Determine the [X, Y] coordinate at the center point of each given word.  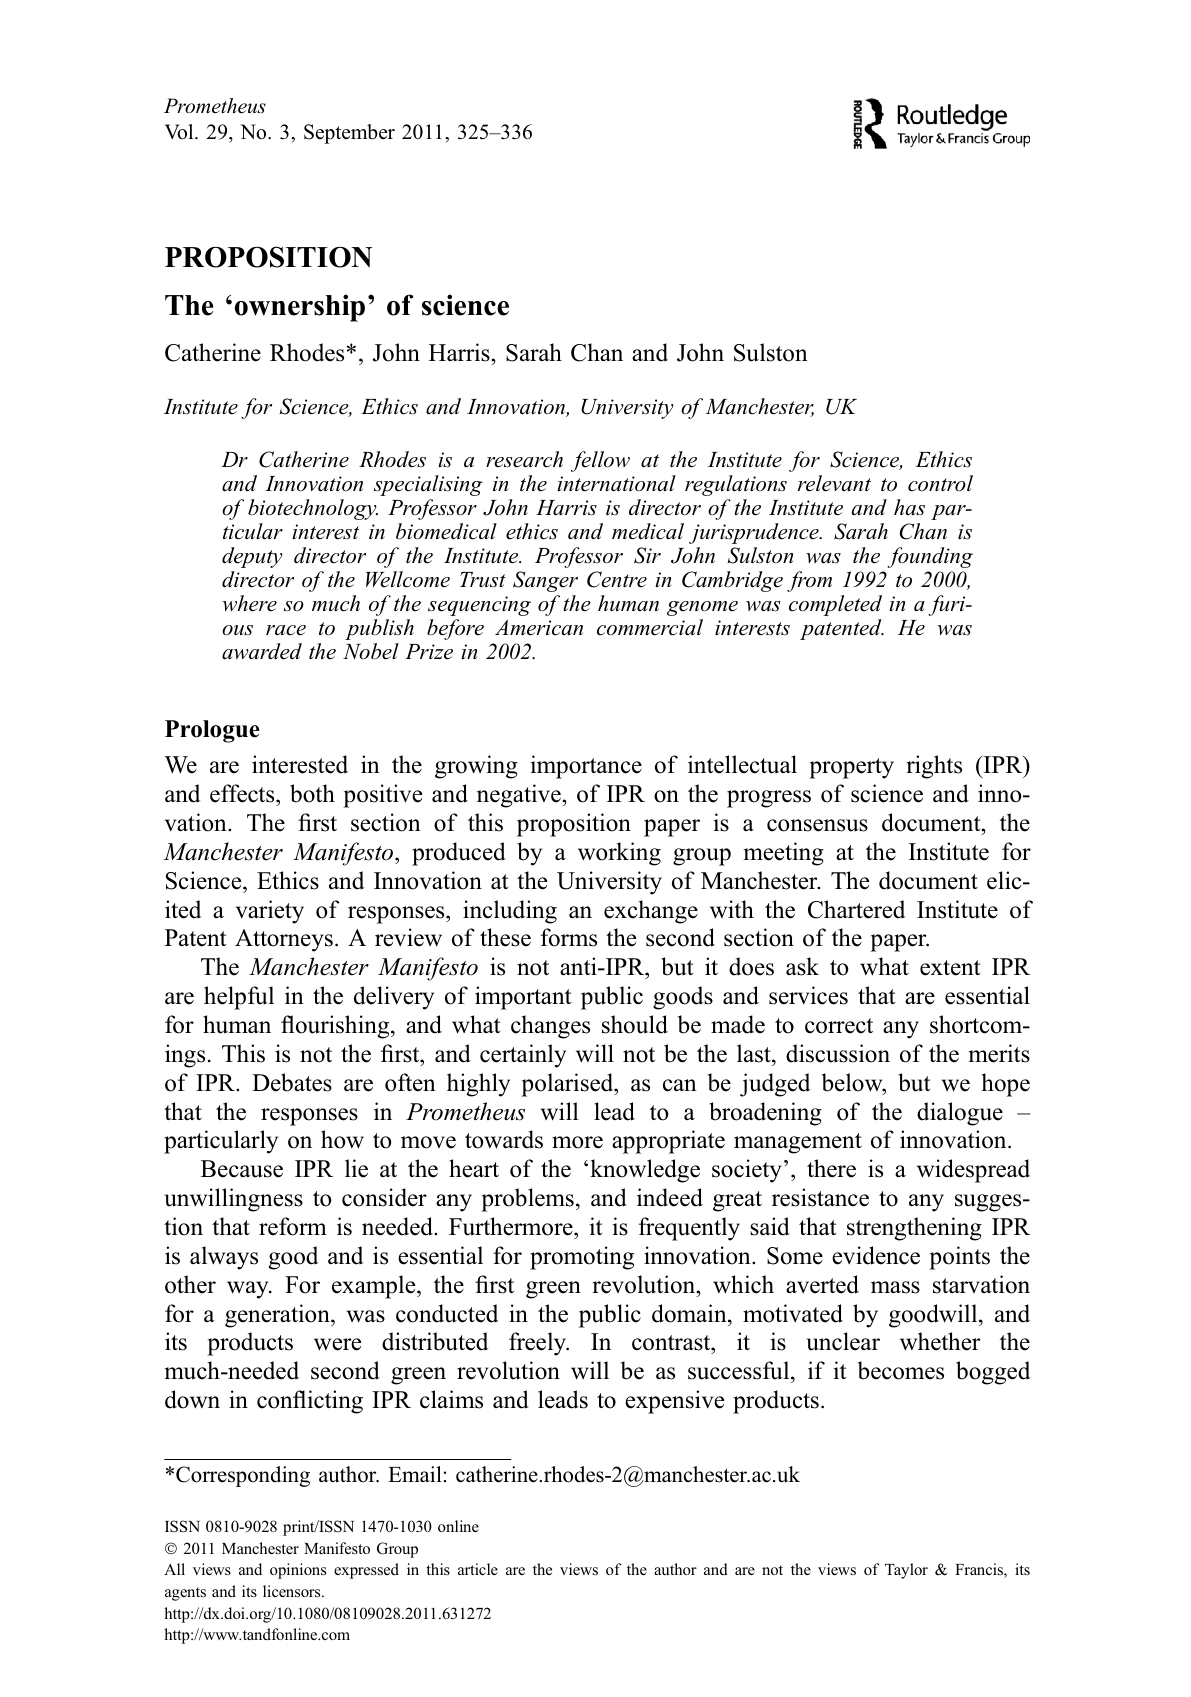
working [619, 854]
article [478, 1569]
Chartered [856, 909]
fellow [600, 461]
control [940, 483]
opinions [298, 1571]
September [349, 134]
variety [270, 912]
